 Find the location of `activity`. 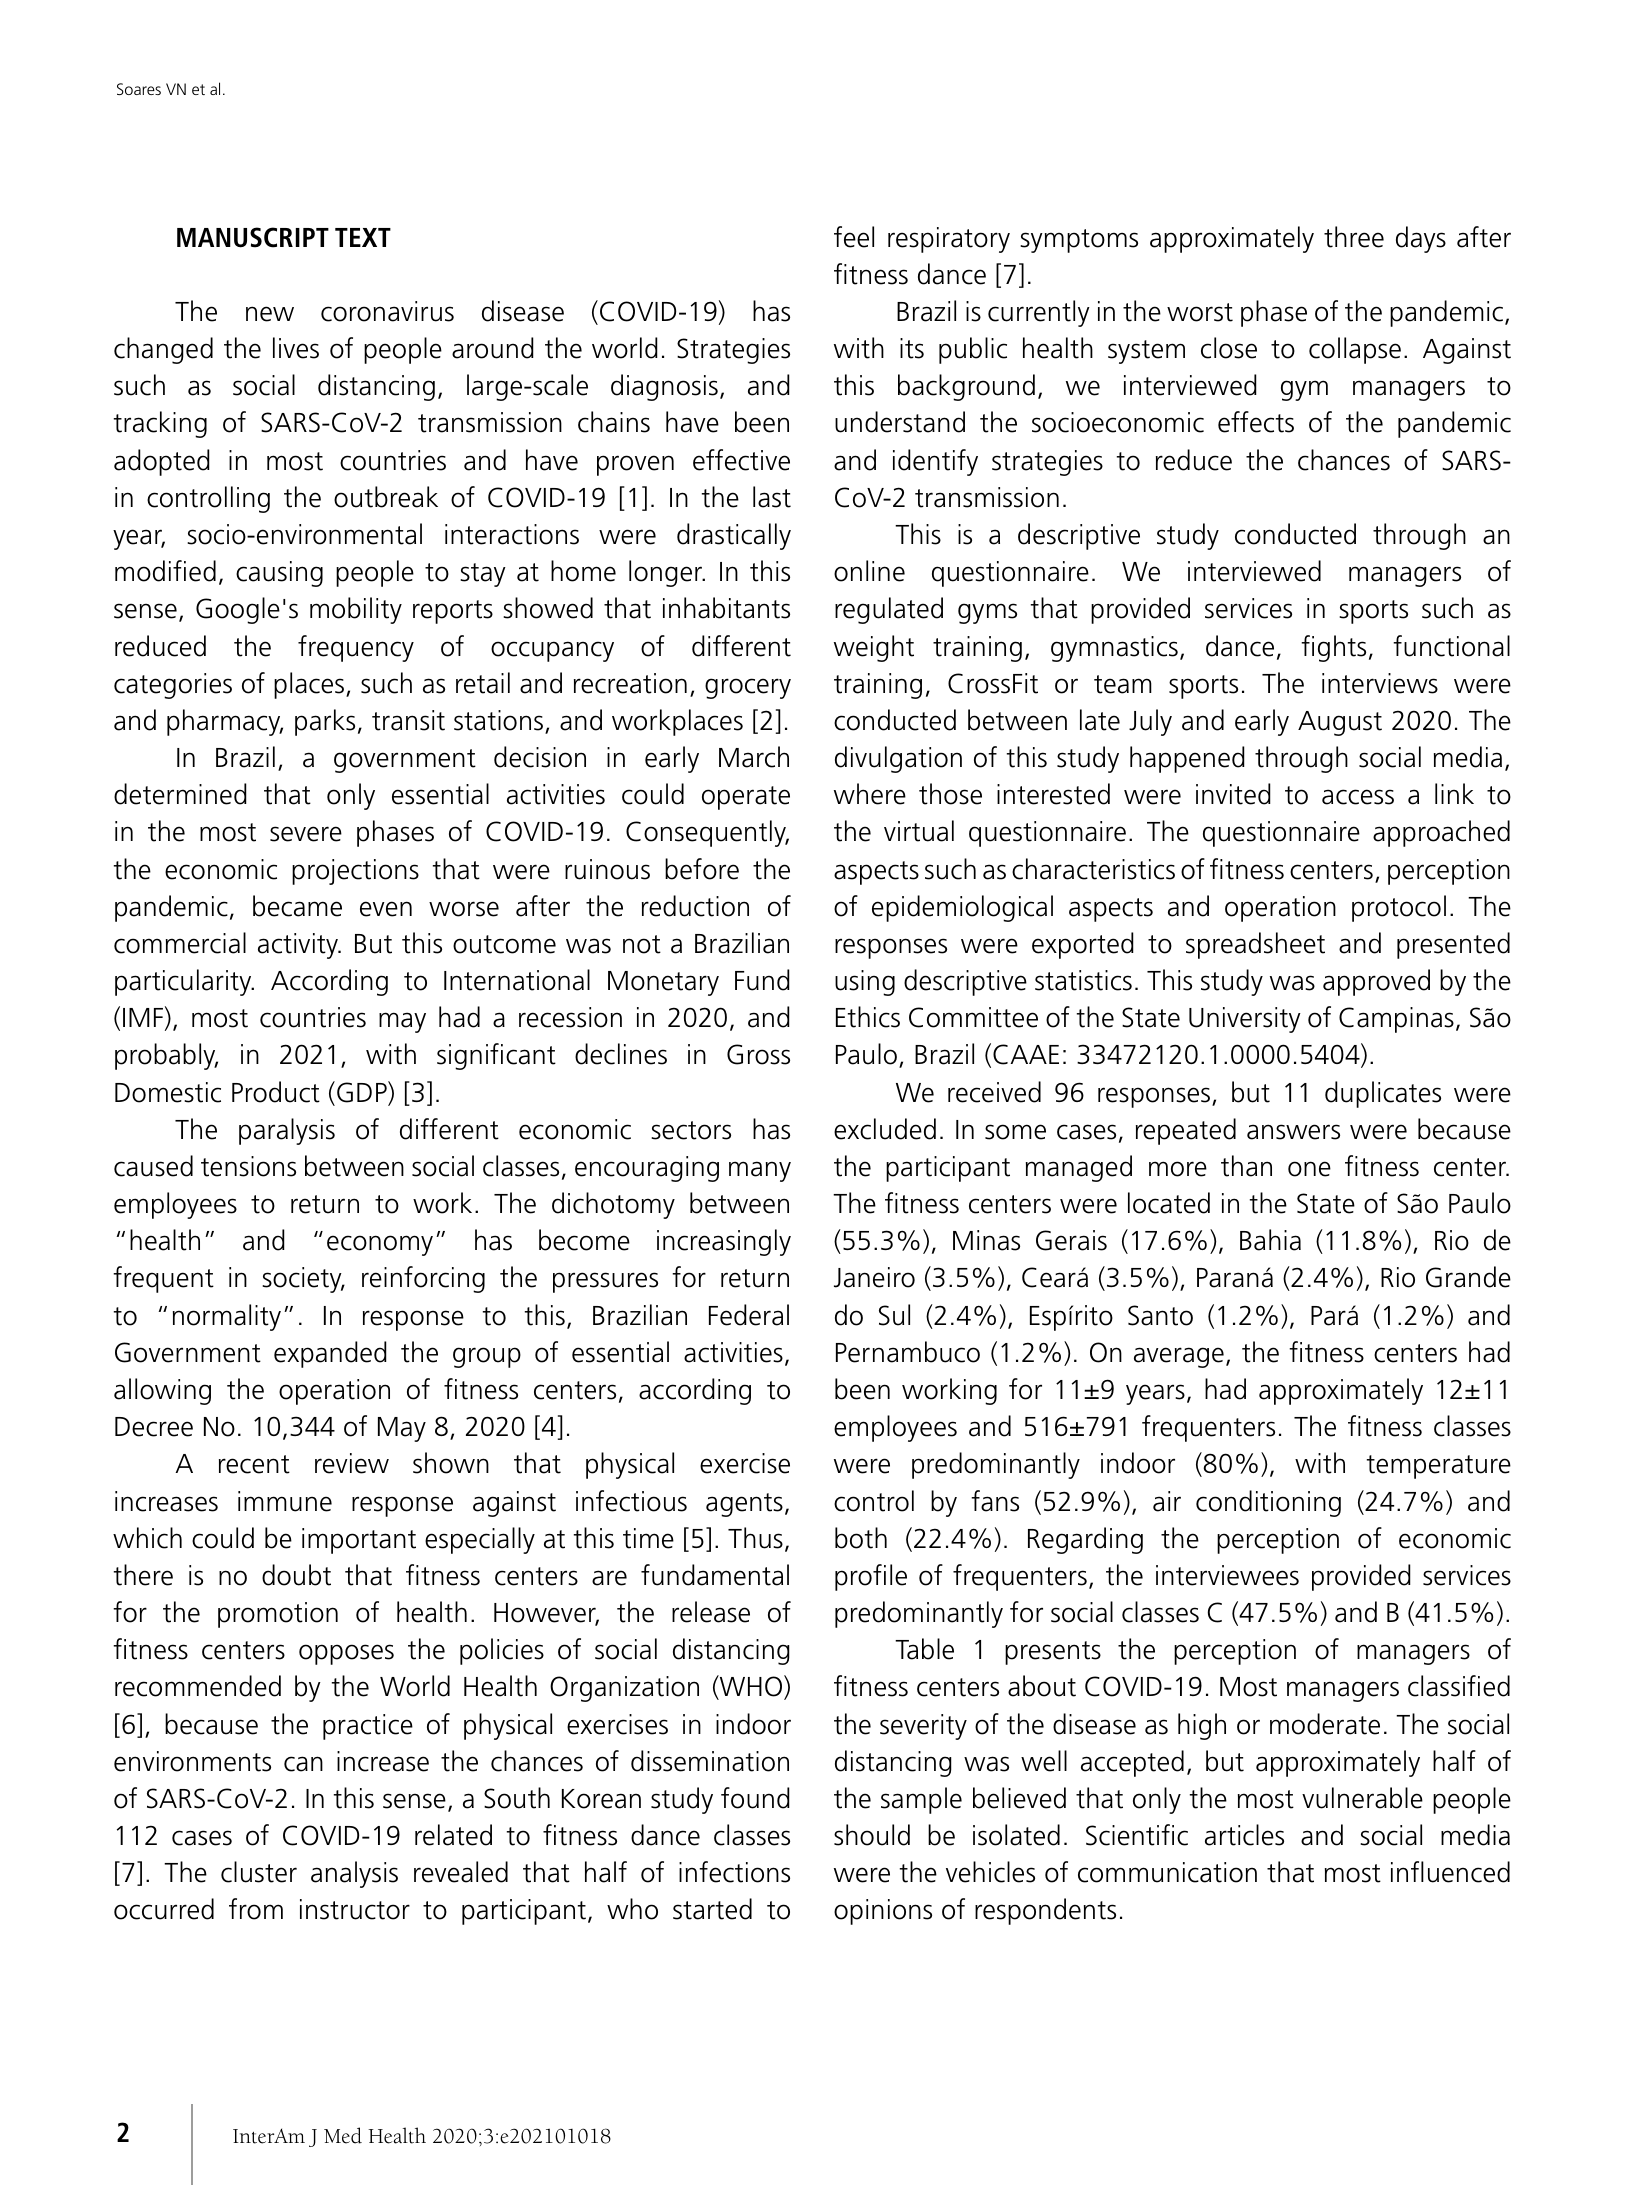

activity is located at coordinates (299, 946).
